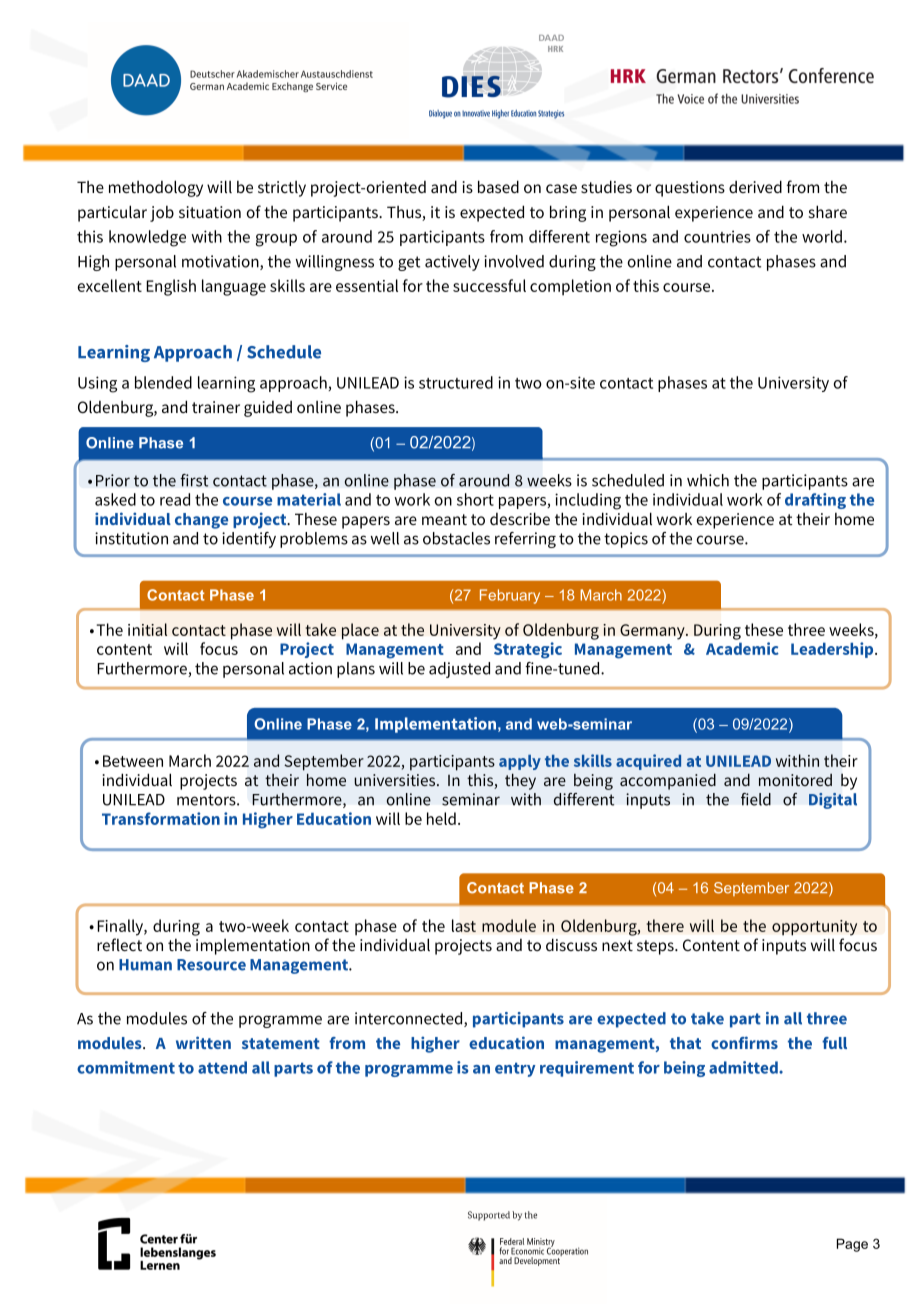  What do you see at coordinates (755, 186) in the document?
I see `derived` at bounding box center [755, 186].
